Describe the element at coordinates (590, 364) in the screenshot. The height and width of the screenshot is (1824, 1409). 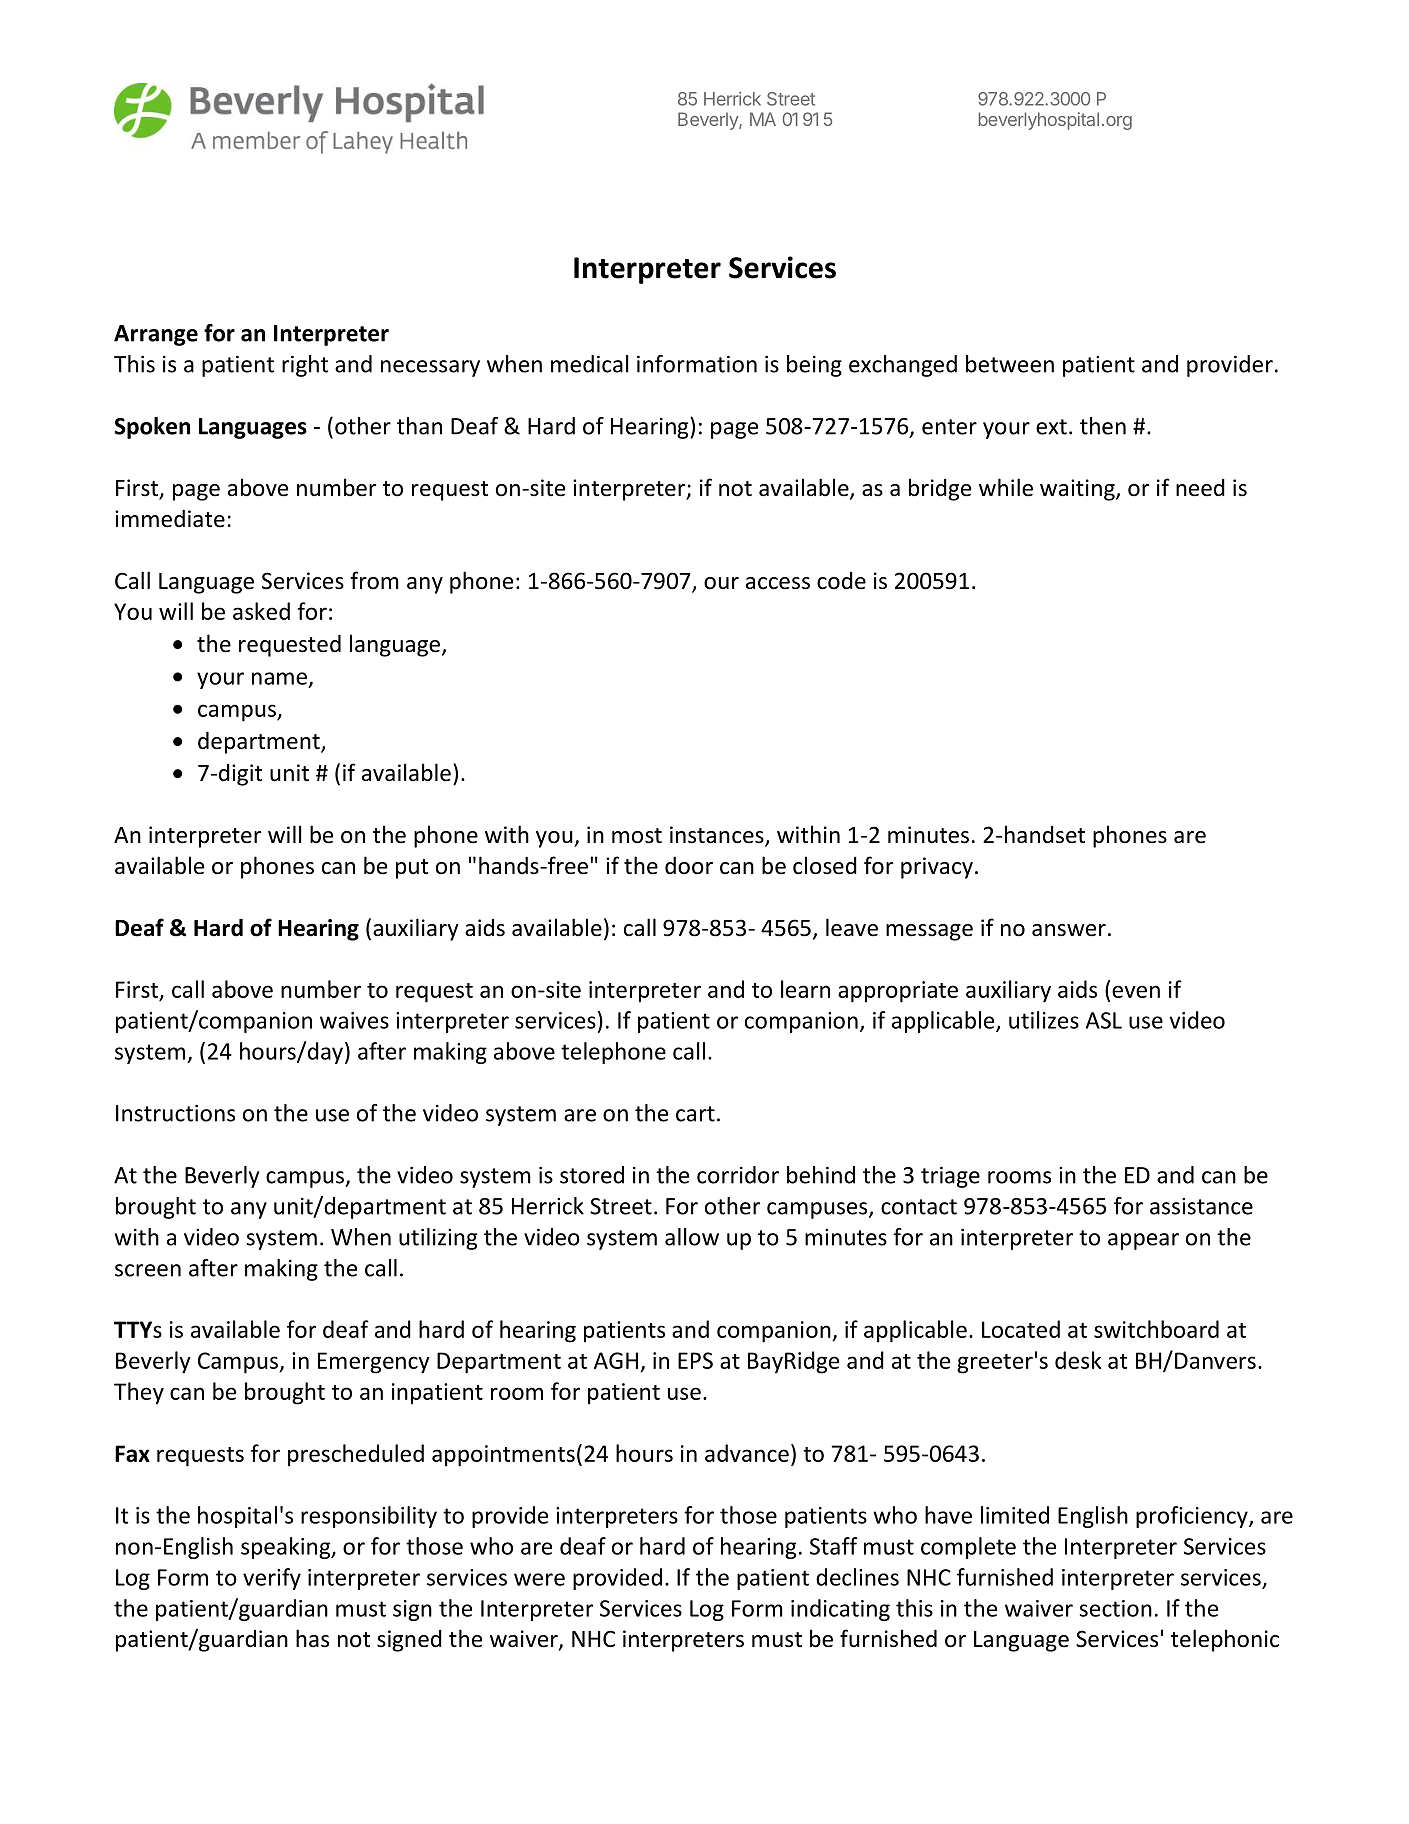
I see `medical` at that location.
